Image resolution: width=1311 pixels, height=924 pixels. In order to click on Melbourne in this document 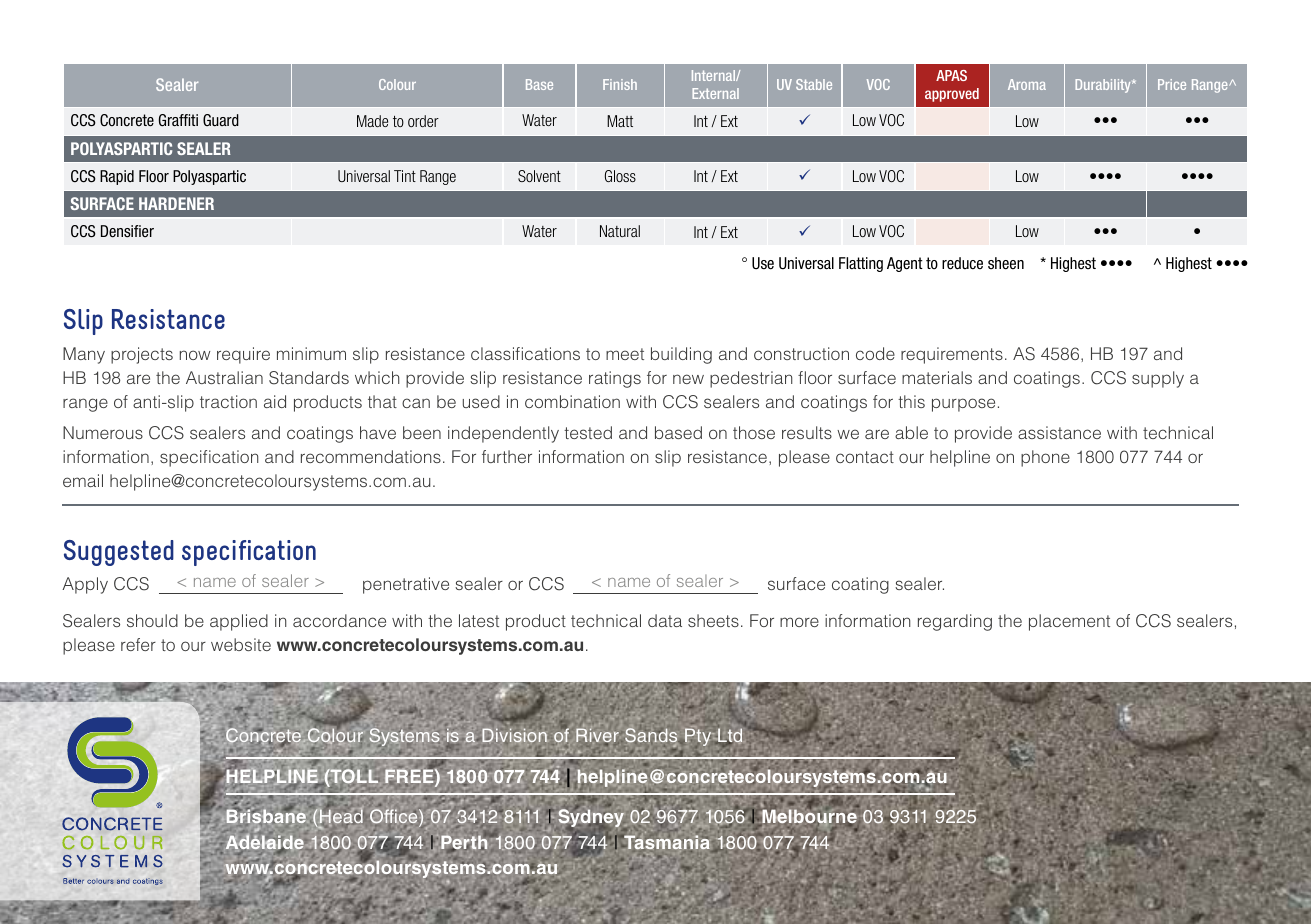, I will do `click(809, 817)`.
